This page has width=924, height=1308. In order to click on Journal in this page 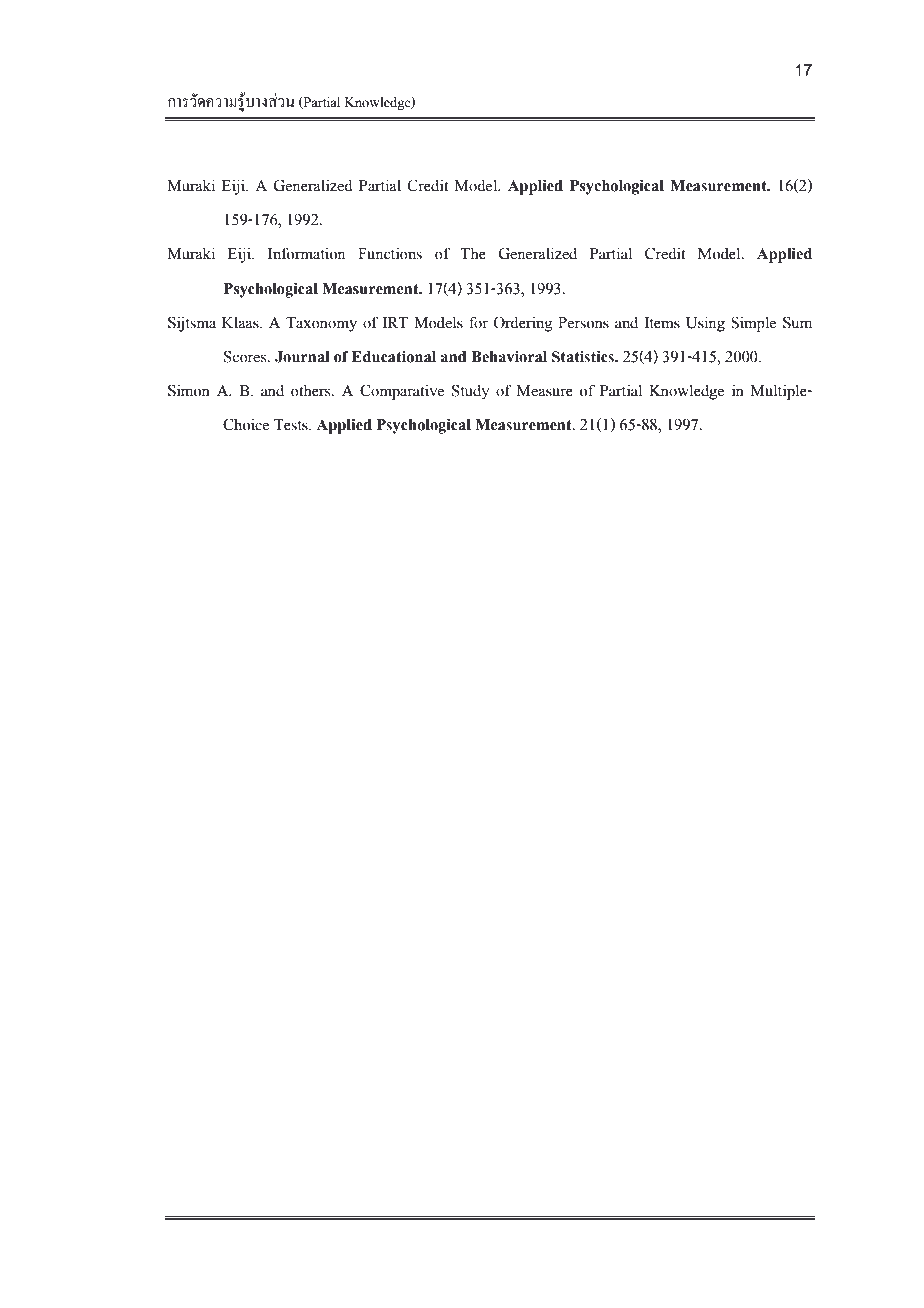, I will do `click(302, 357)`.
